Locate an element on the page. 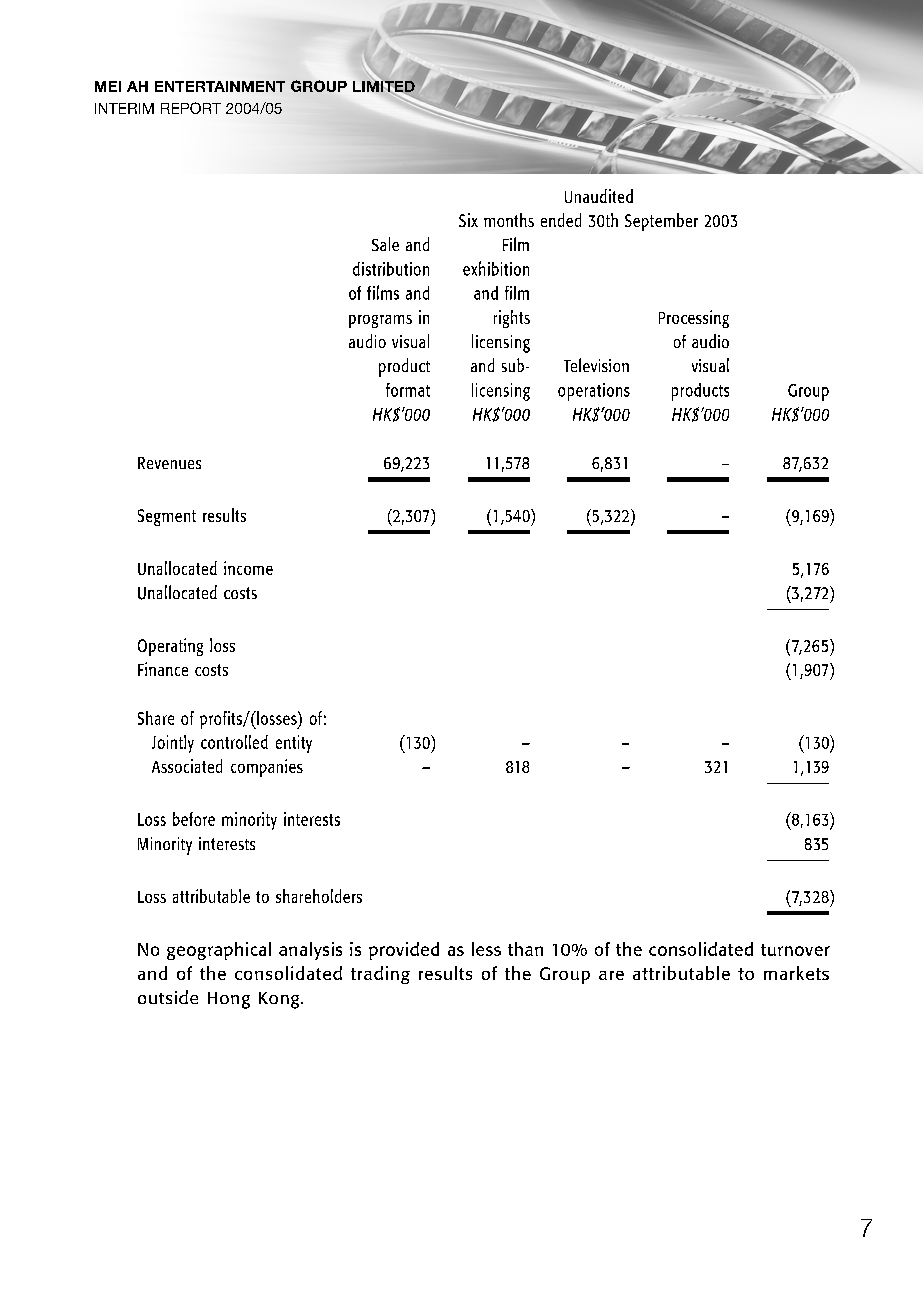 The image size is (924, 1310). markets is located at coordinates (796, 973).
